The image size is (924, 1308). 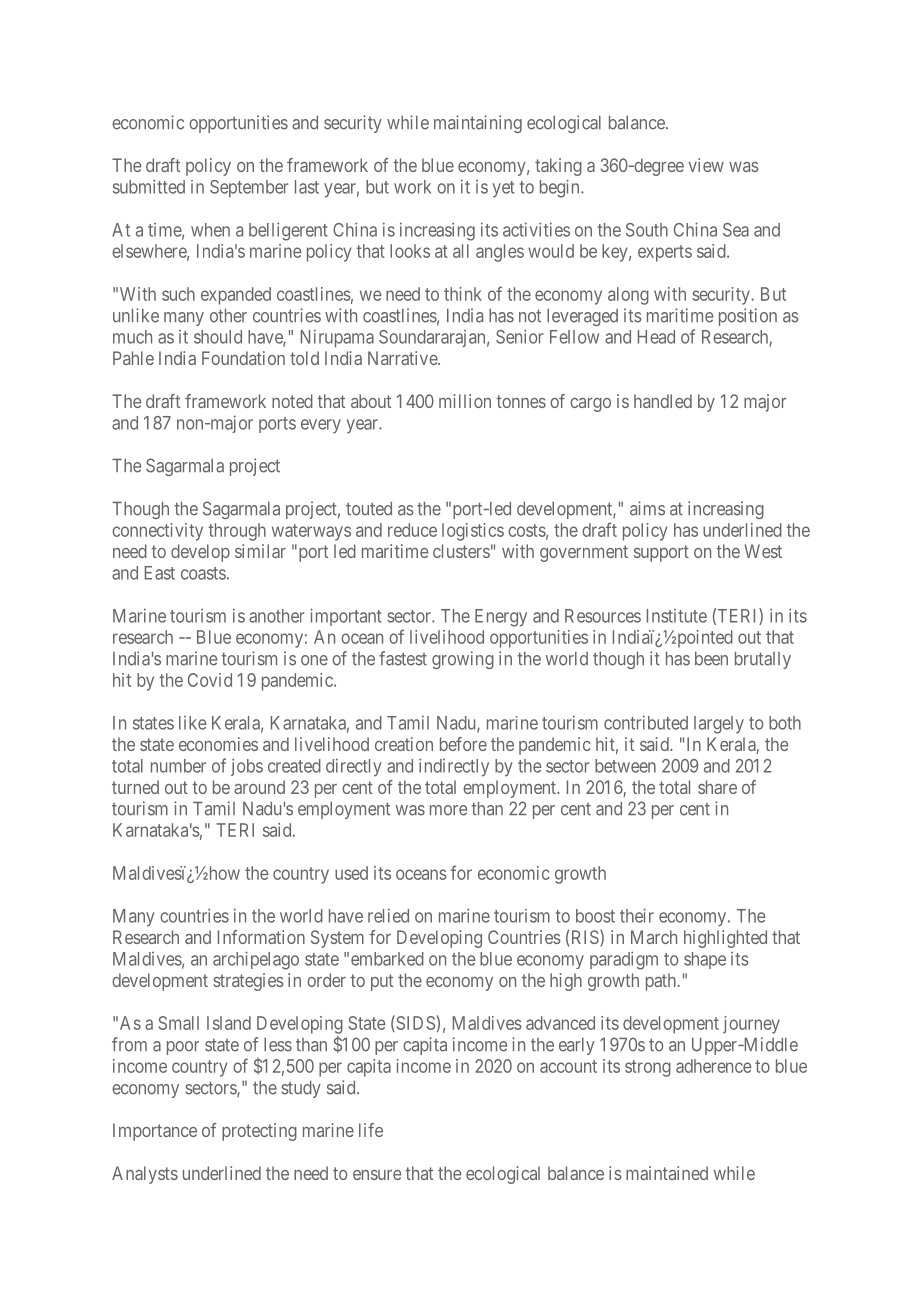 I want to click on Covid, so click(x=210, y=680).
